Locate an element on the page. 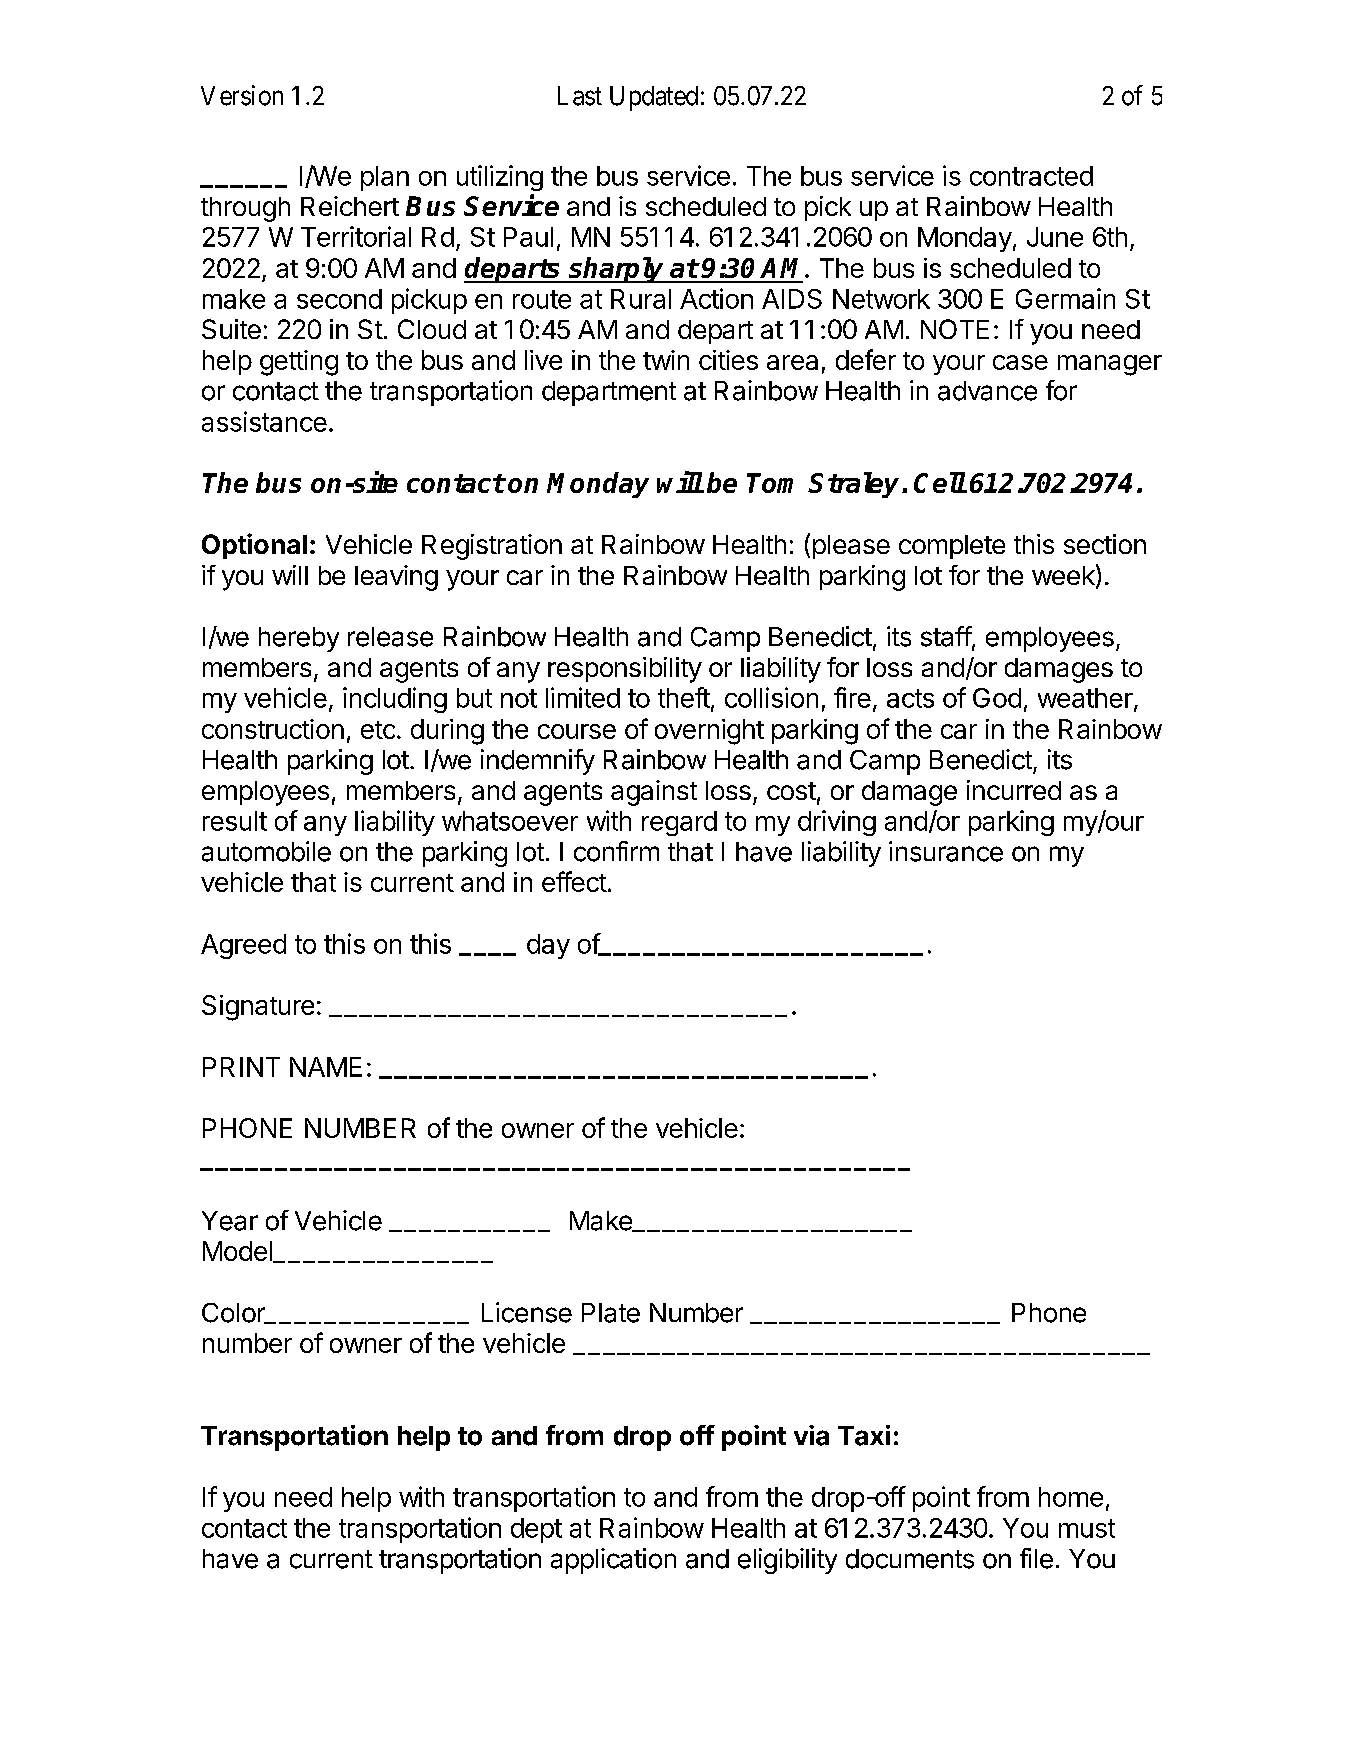 The width and height of the document is (1362, 1763). incurred is located at coordinates (1014, 790).
